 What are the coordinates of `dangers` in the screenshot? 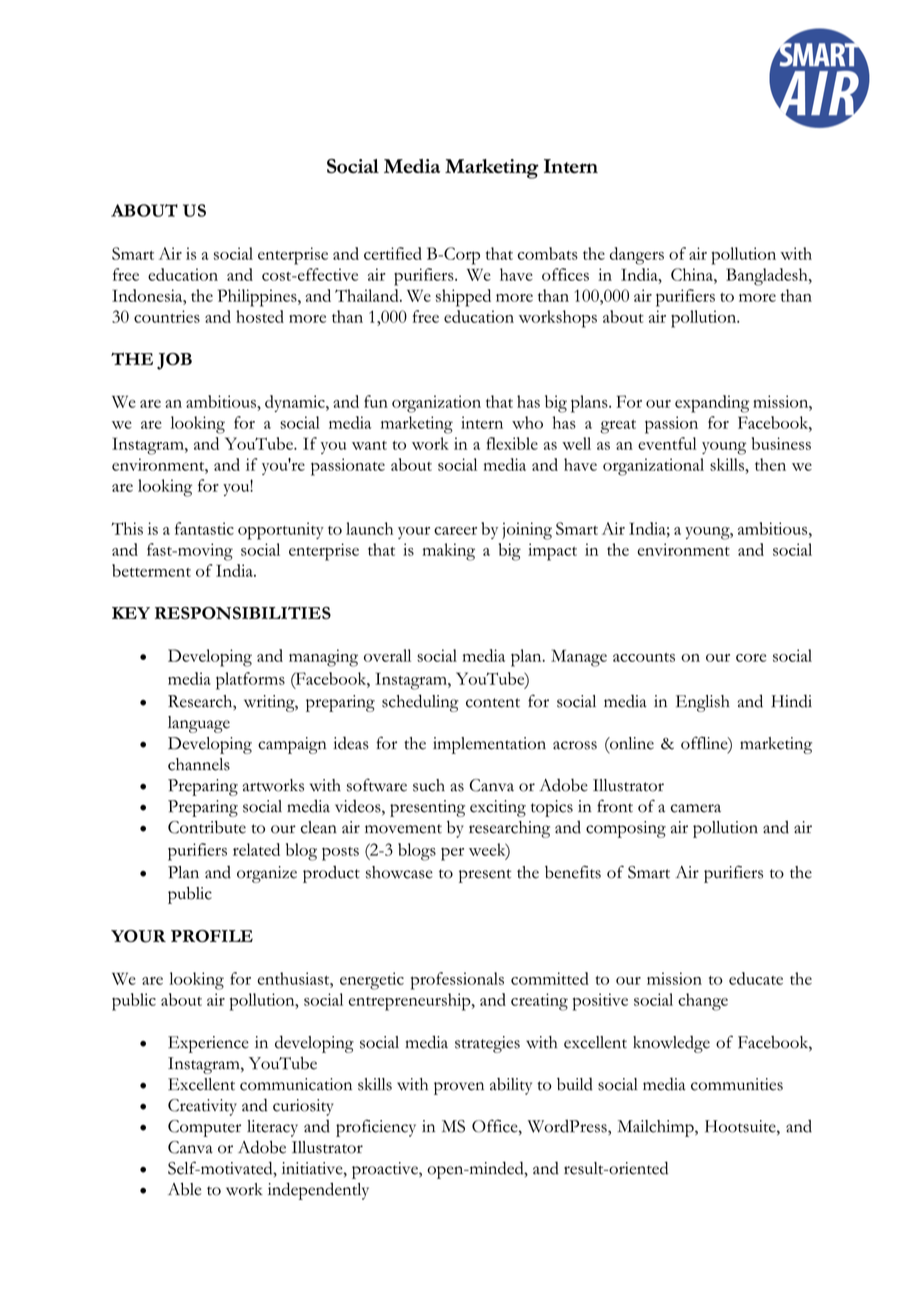 It's located at (637, 256).
